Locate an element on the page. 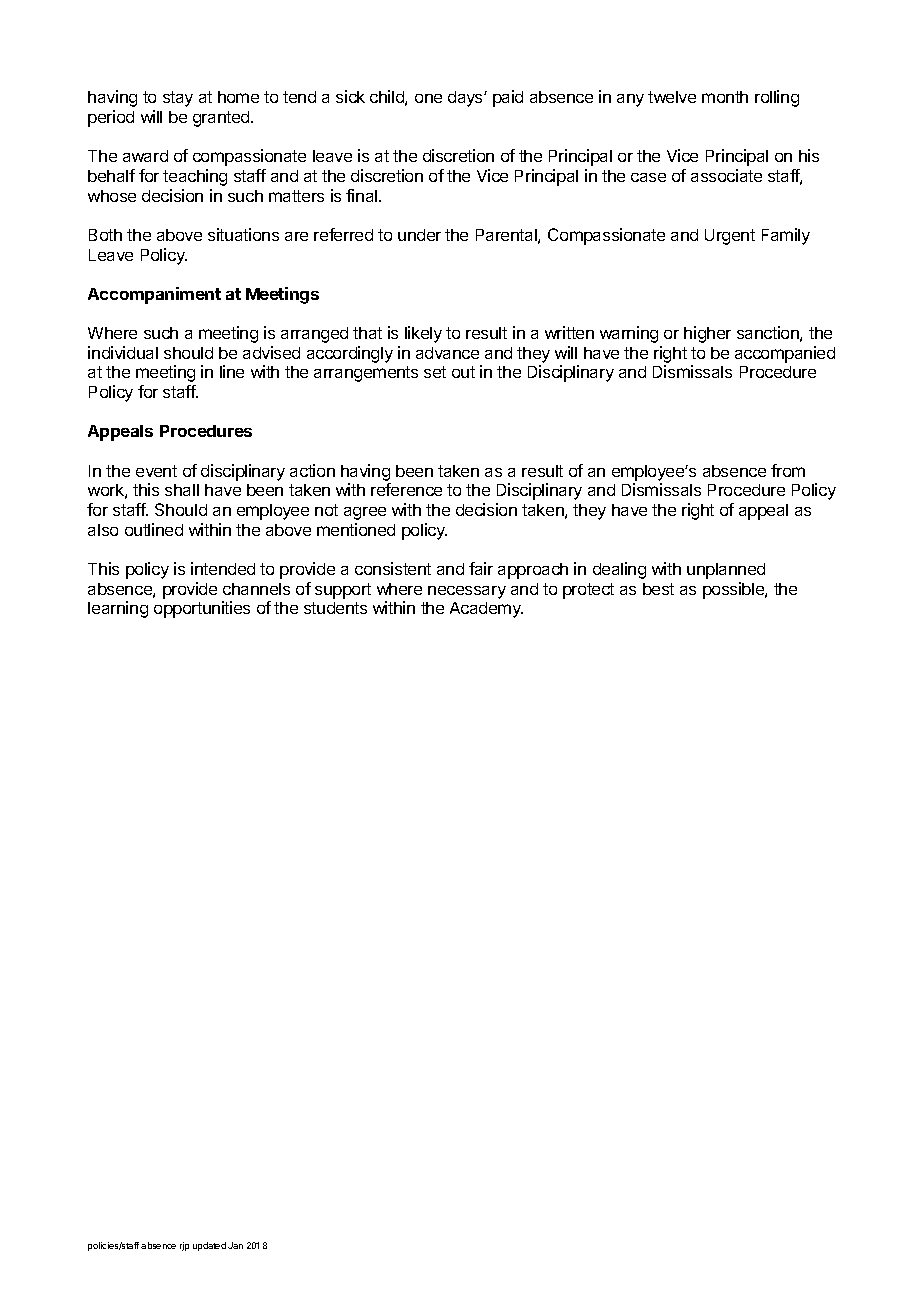  Academy is located at coordinates (486, 610).
